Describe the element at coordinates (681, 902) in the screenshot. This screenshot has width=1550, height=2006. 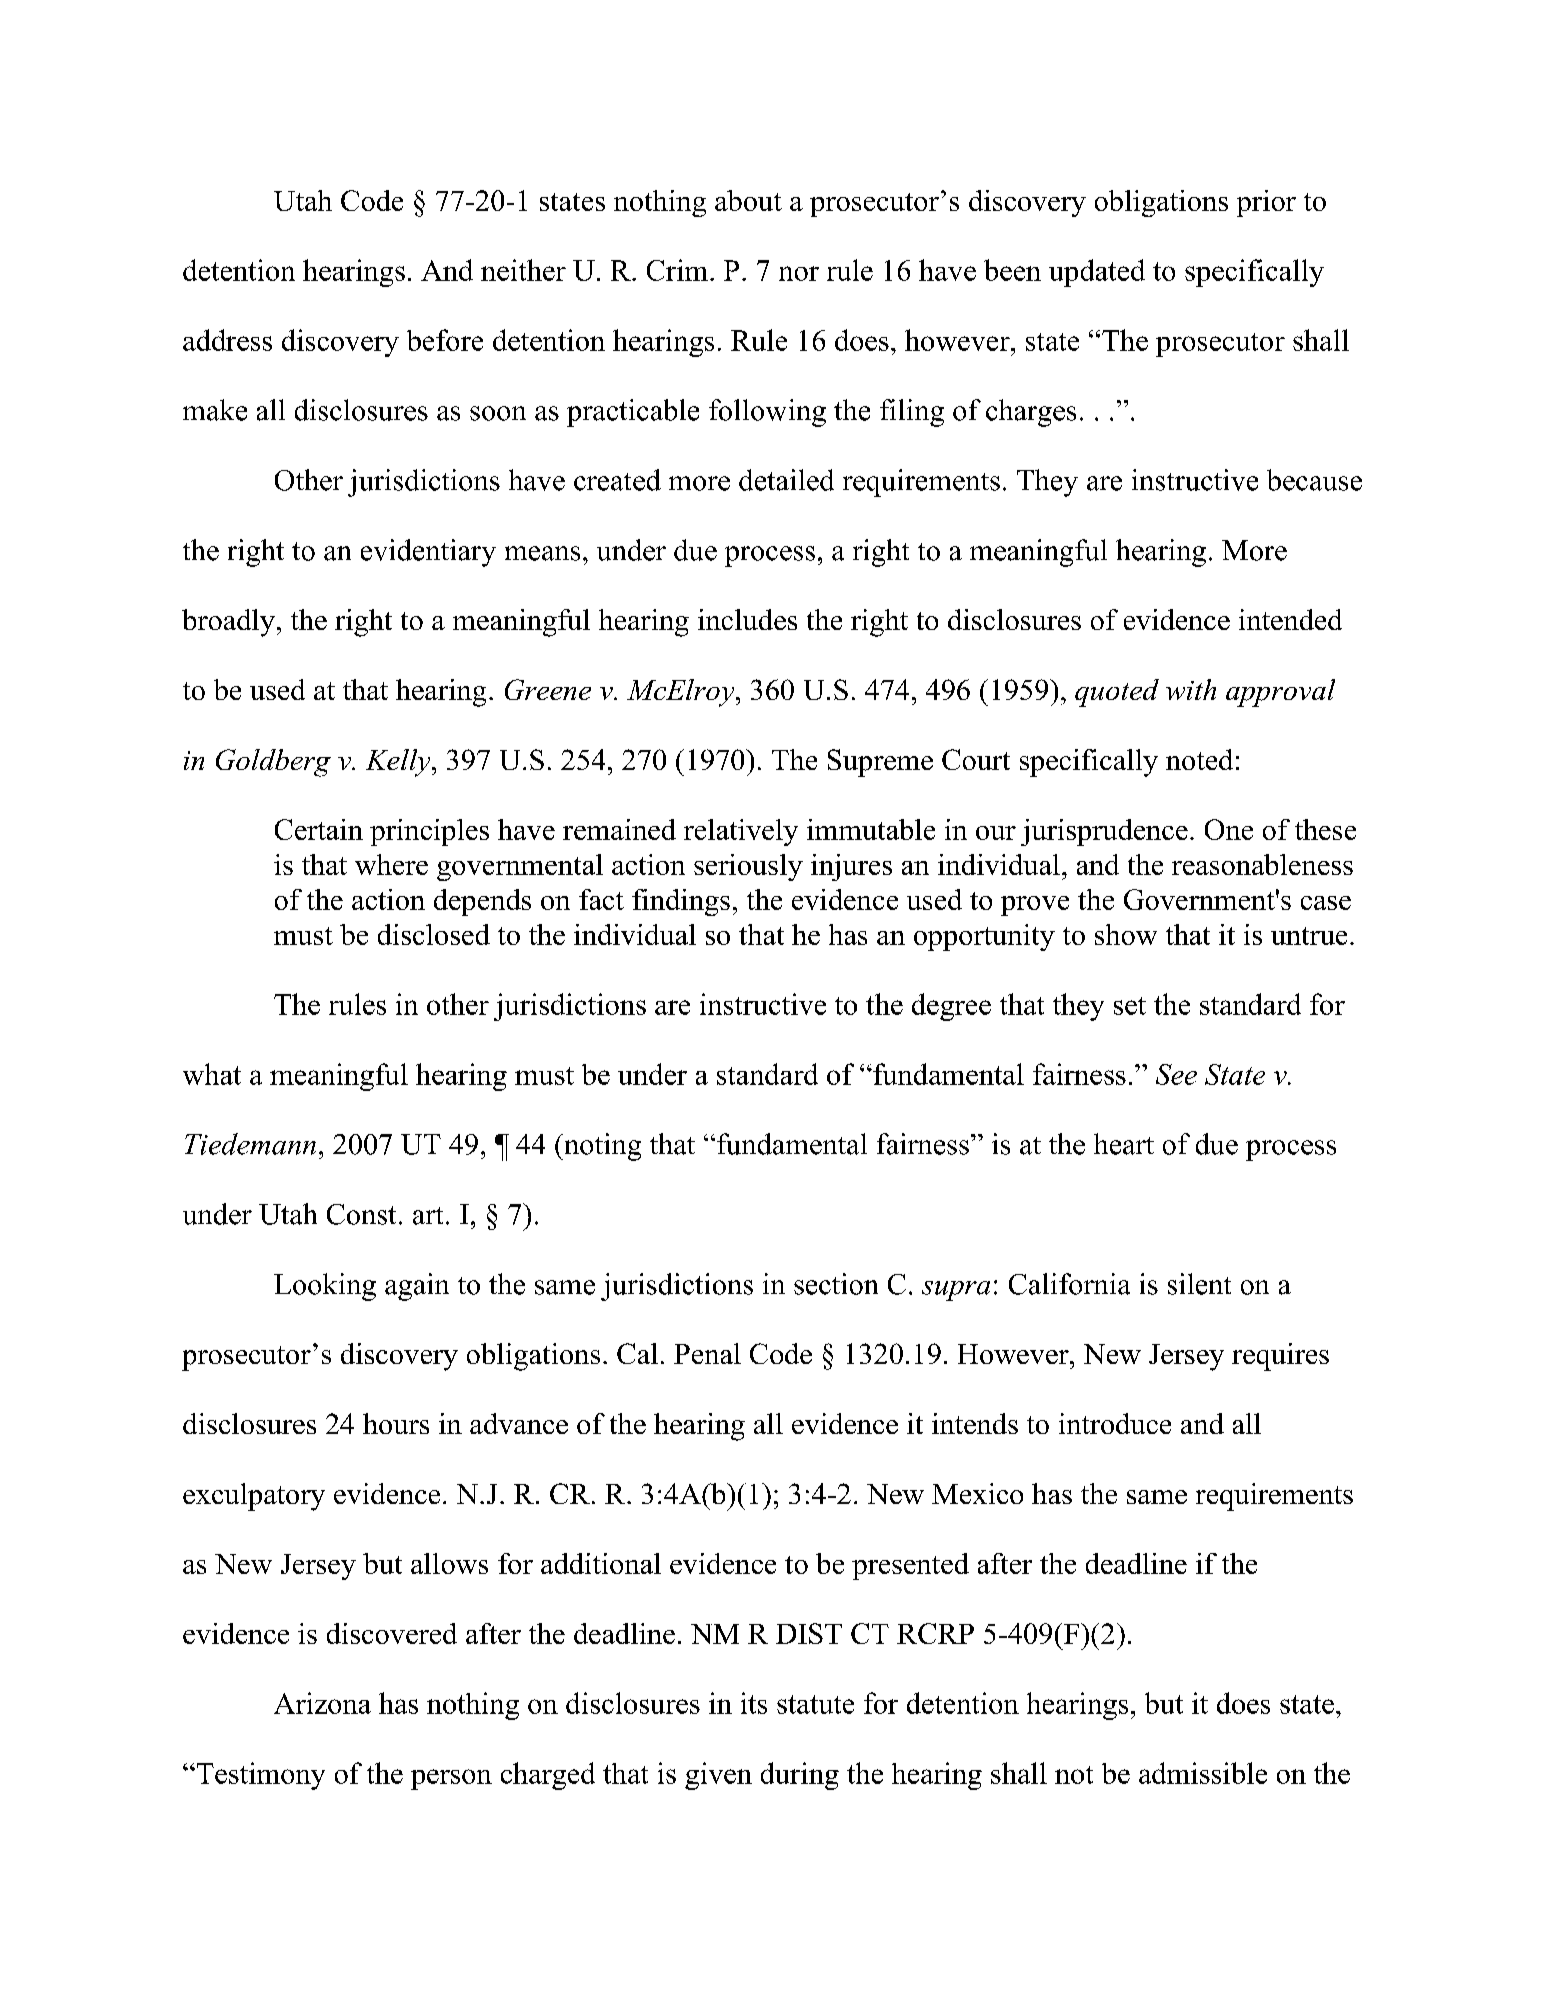
I see `findings` at that location.
